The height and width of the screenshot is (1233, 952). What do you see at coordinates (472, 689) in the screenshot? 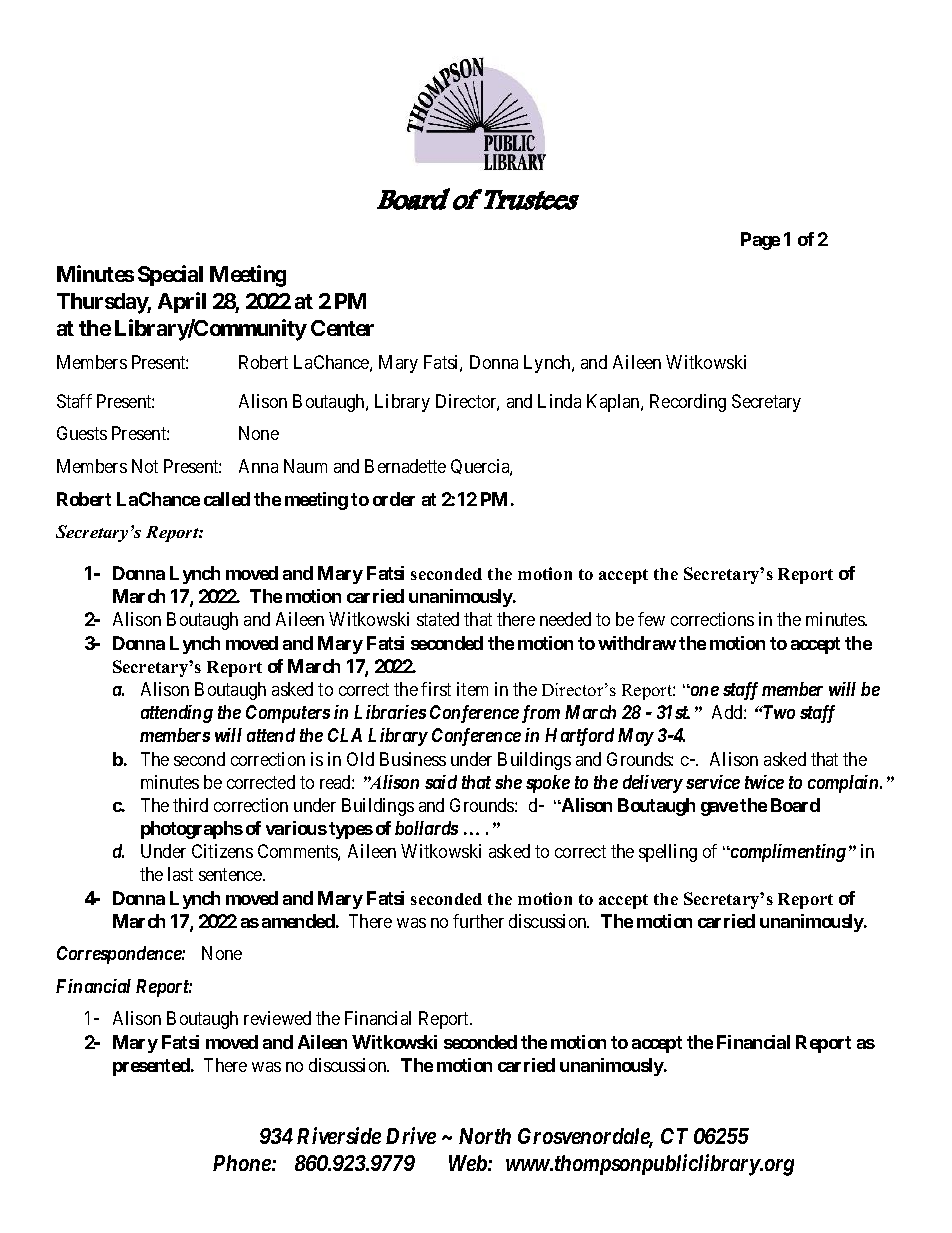
I see `item` at bounding box center [472, 689].
